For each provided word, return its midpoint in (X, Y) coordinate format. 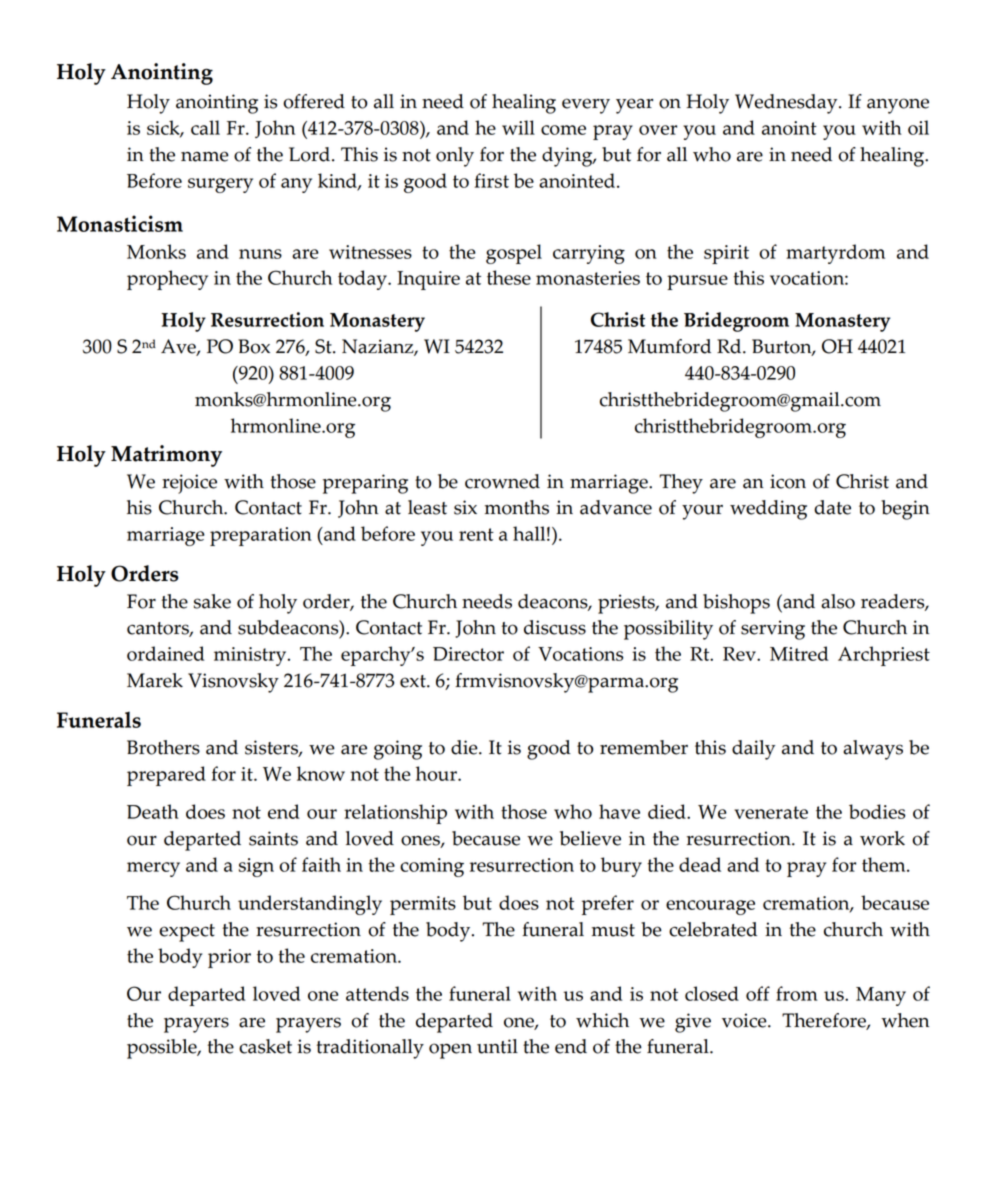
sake (212, 601)
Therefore (825, 1021)
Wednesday (787, 104)
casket (265, 1046)
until (497, 1046)
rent (476, 534)
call (205, 127)
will (518, 127)
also (838, 601)
